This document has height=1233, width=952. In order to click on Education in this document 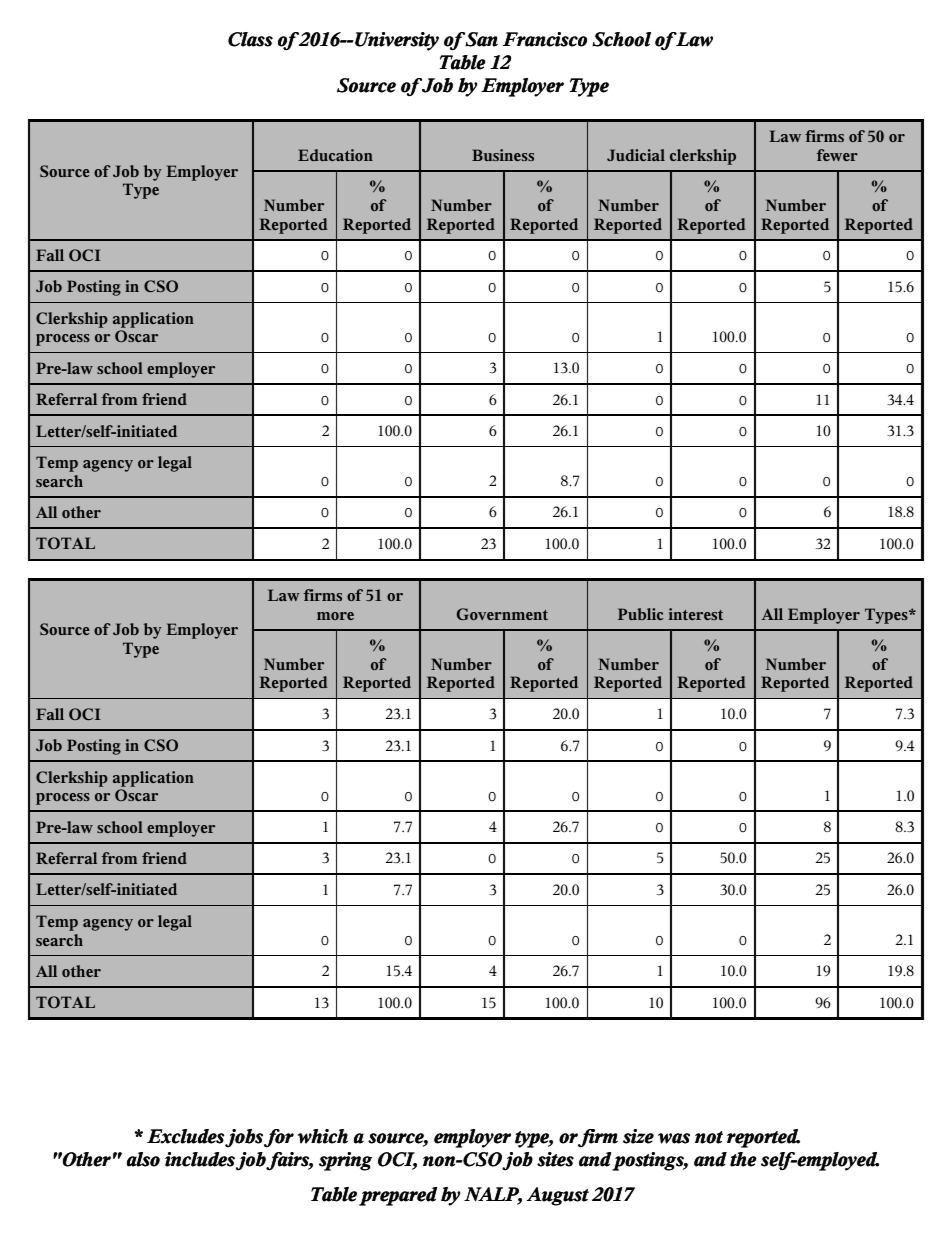, I will do `click(335, 155)`.
